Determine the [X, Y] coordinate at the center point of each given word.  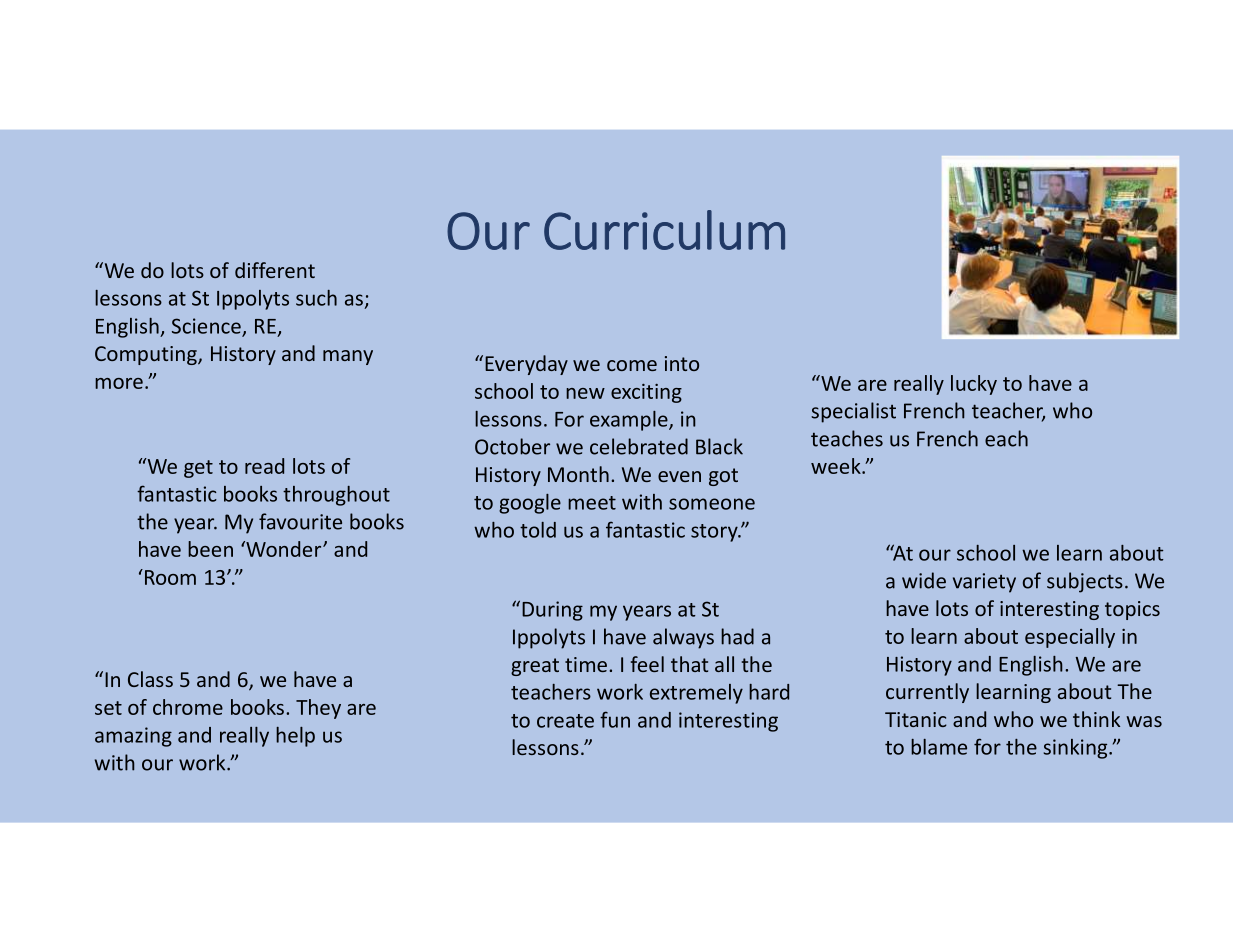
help [295, 737]
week [837, 466]
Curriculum [664, 230]
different [275, 270]
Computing [147, 355]
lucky [974, 385]
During [552, 611]
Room [169, 577]
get [198, 469]
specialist [853, 412]
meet [592, 503]
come [632, 365]
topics [1132, 610]
